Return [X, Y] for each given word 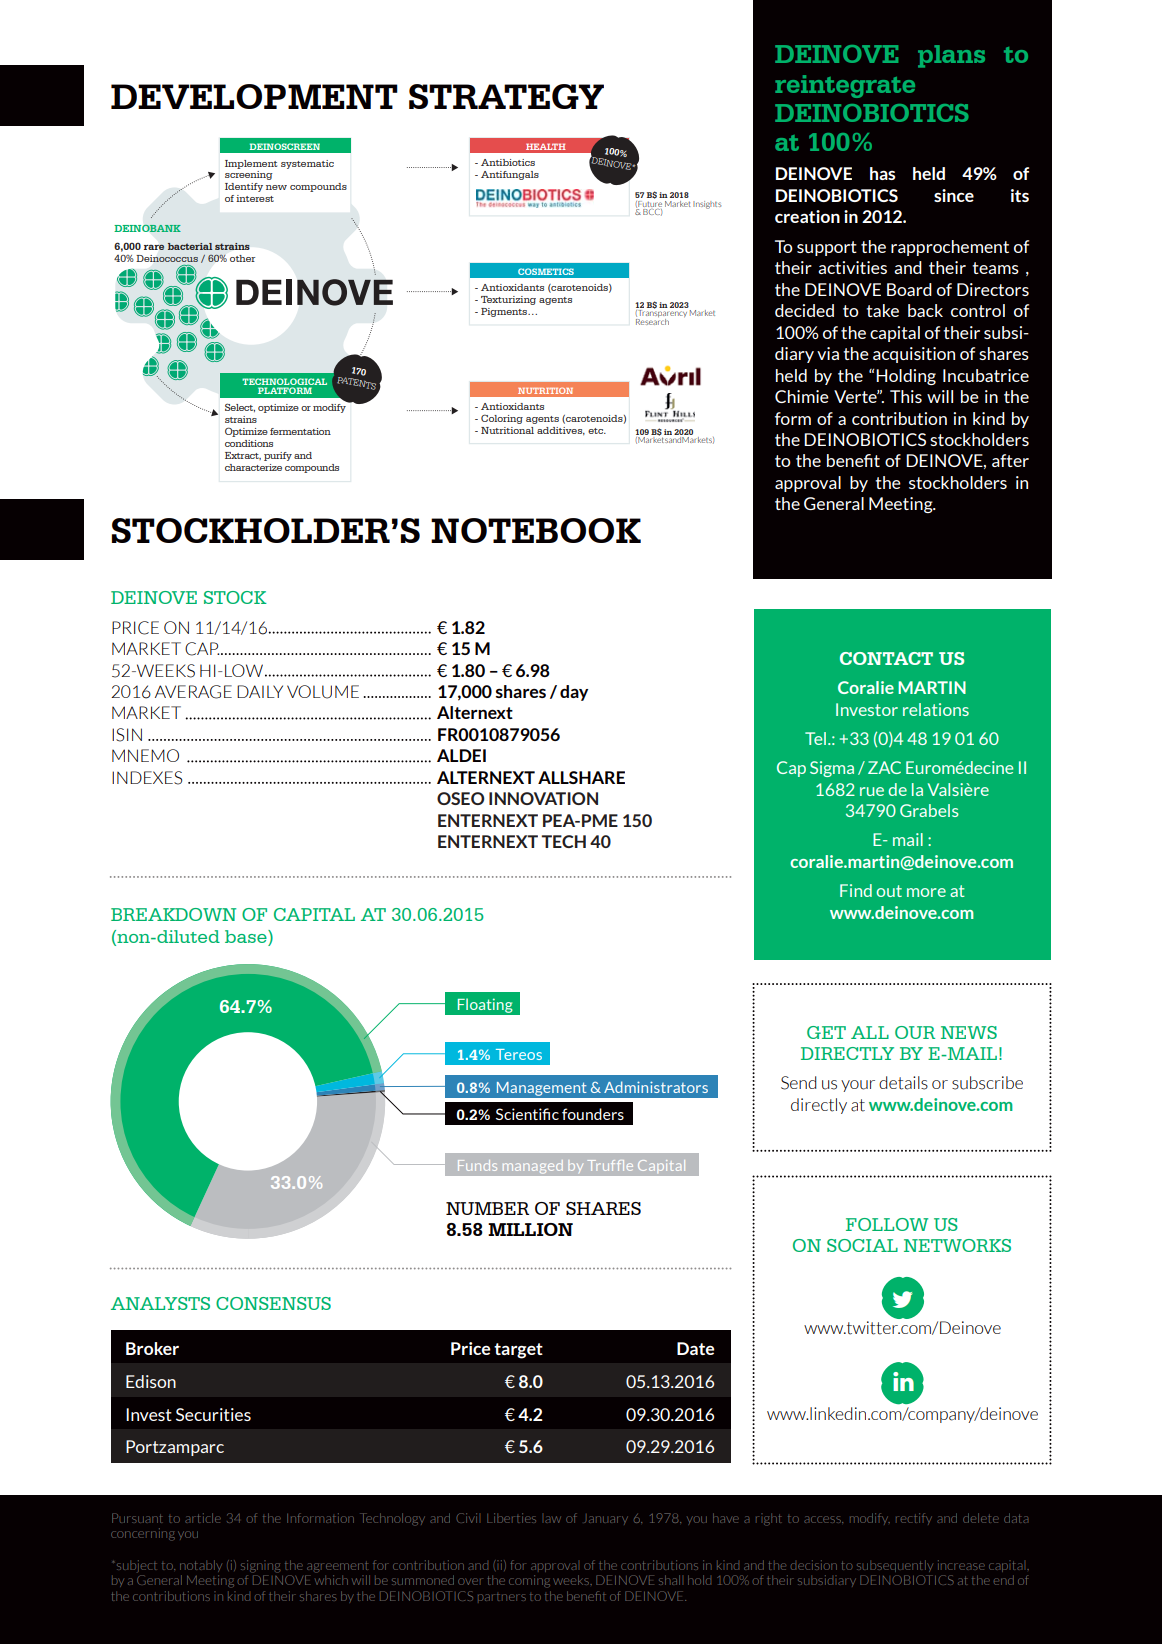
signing [260, 1566]
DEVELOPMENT [254, 96]
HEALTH [546, 146]
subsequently [895, 1566]
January [606, 1519]
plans [951, 56]
